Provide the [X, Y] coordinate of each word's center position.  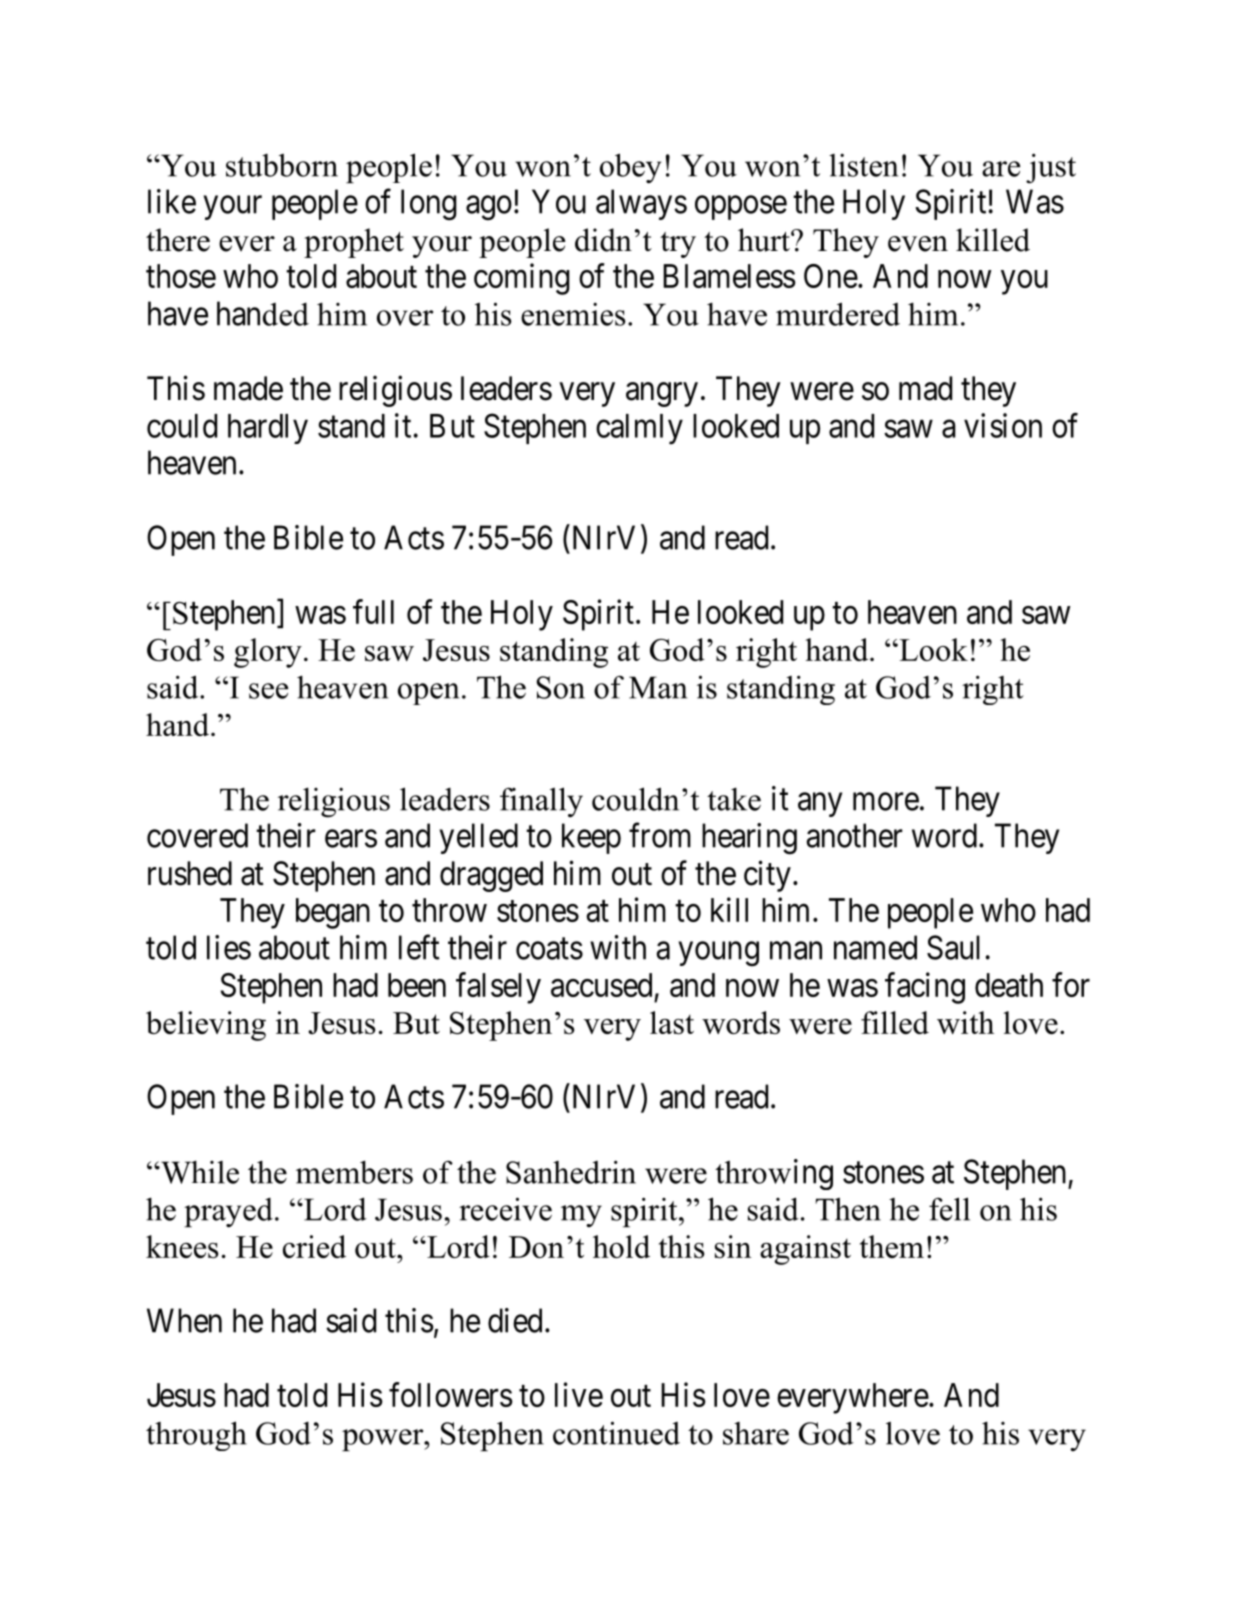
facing [925, 988]
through [196, 1436]
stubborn [282, 165]
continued [616, 1433]
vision [1003, 425]
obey [631, 168]
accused [601, 985]
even [918, 244]
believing [206, 1026]
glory [268, 653]
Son [561, 687]
